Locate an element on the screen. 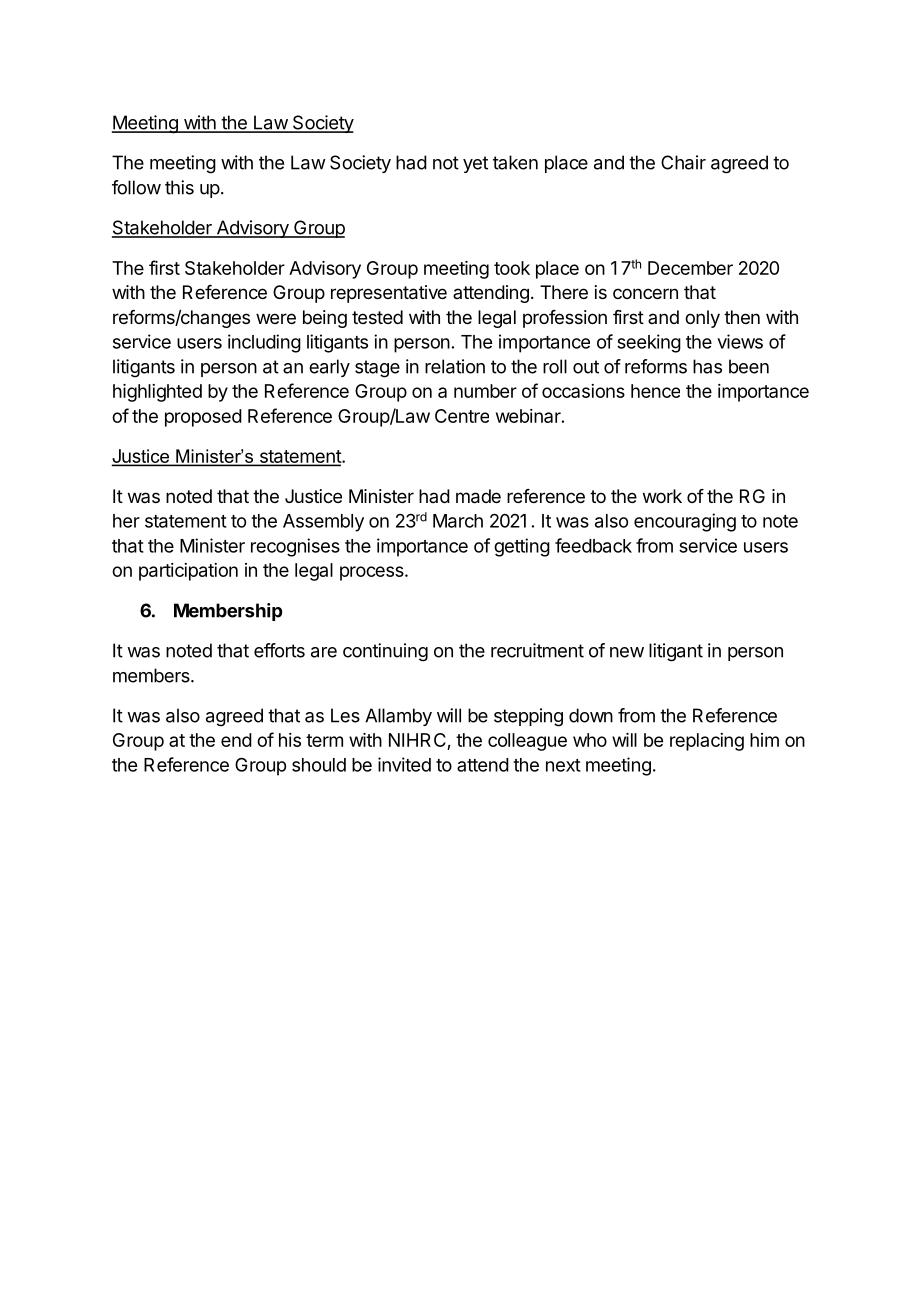 The image size is (924, 1308). should is located at coordinates (319, 765).
